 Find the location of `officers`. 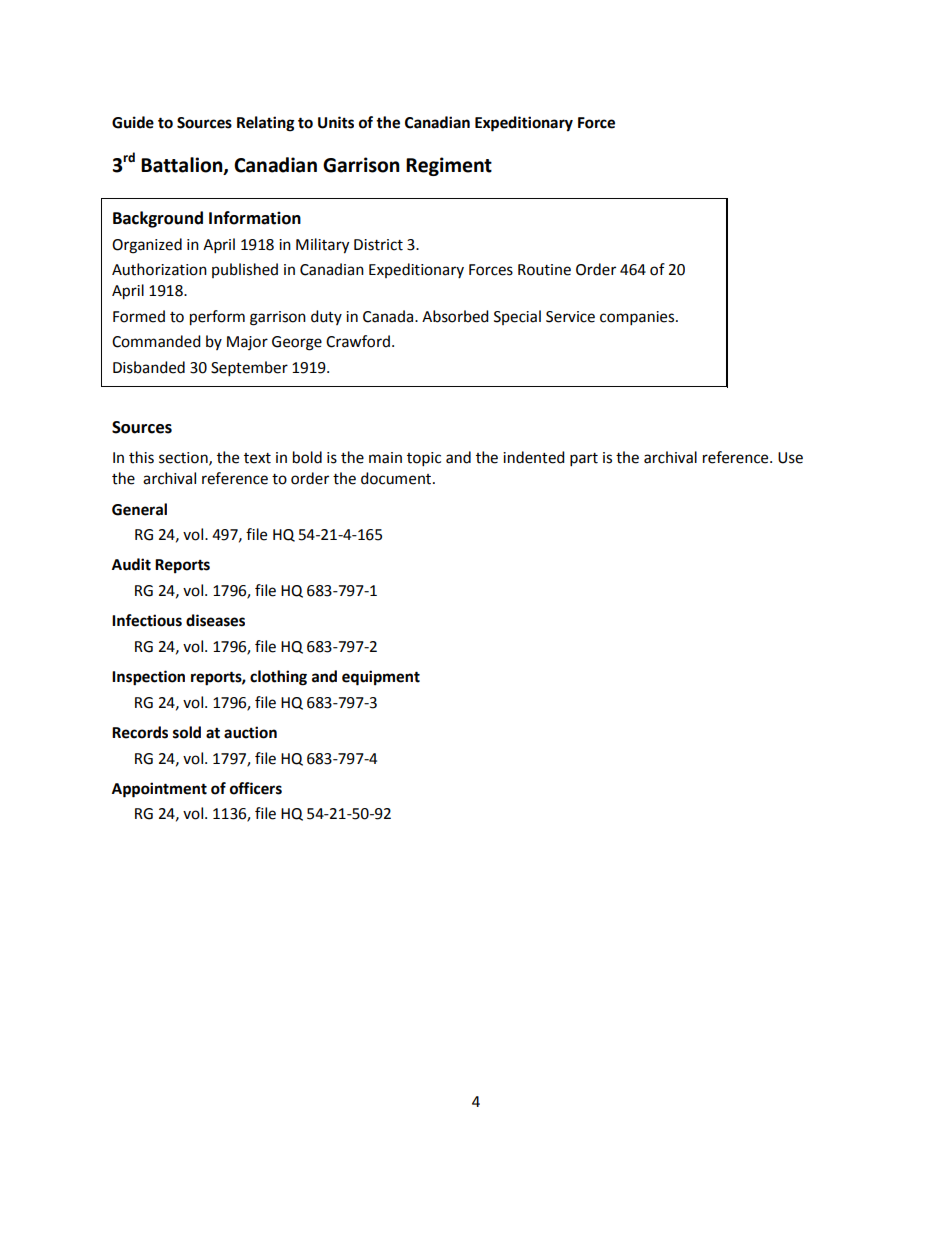

officers is located at coordinates (256, 788).
